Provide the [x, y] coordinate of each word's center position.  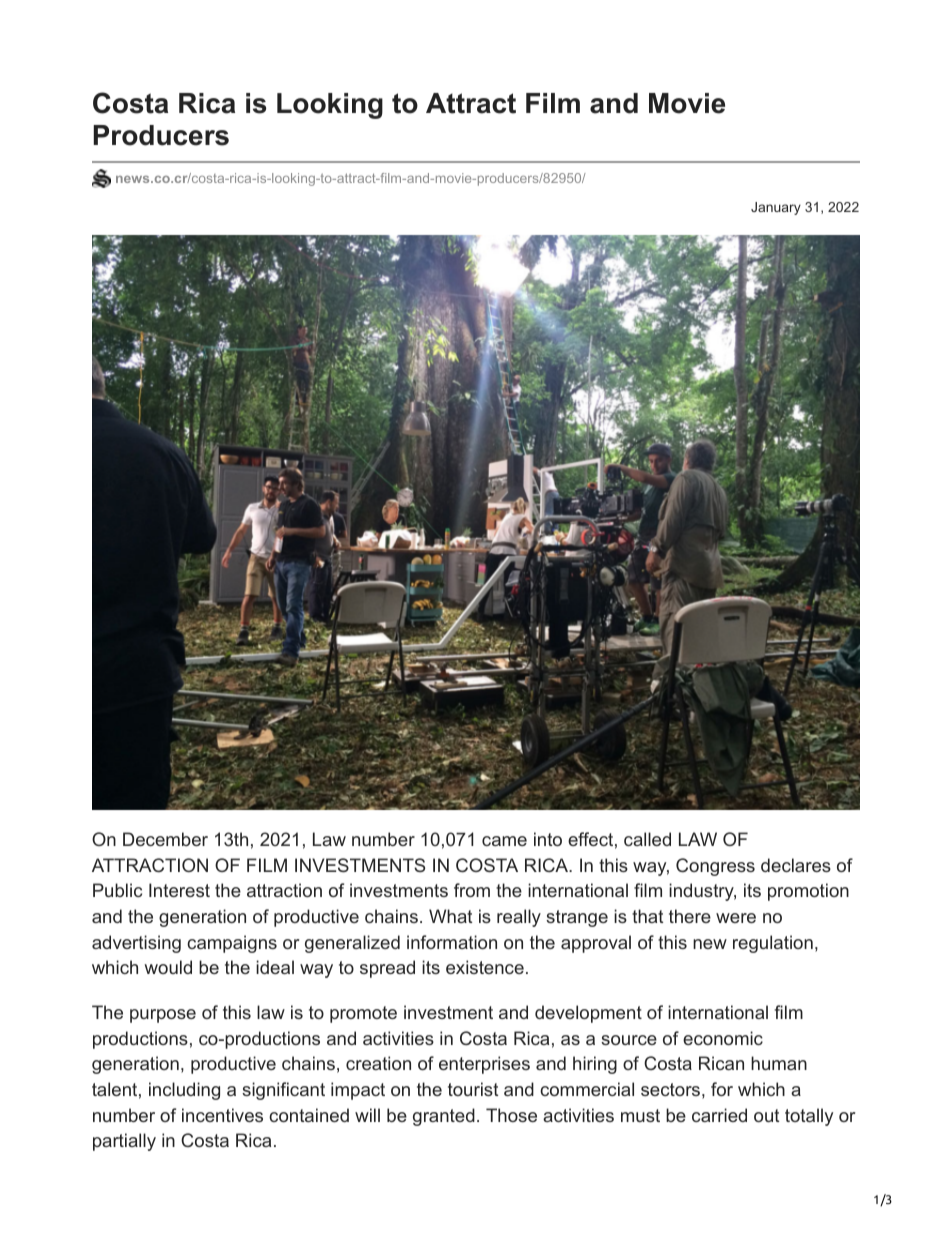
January [776, 208]
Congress [715, 867]
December [165, 839]
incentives [222, 1115]
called [647, 839]
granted [444, 1117]
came [504, 841]
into [548, 839]
